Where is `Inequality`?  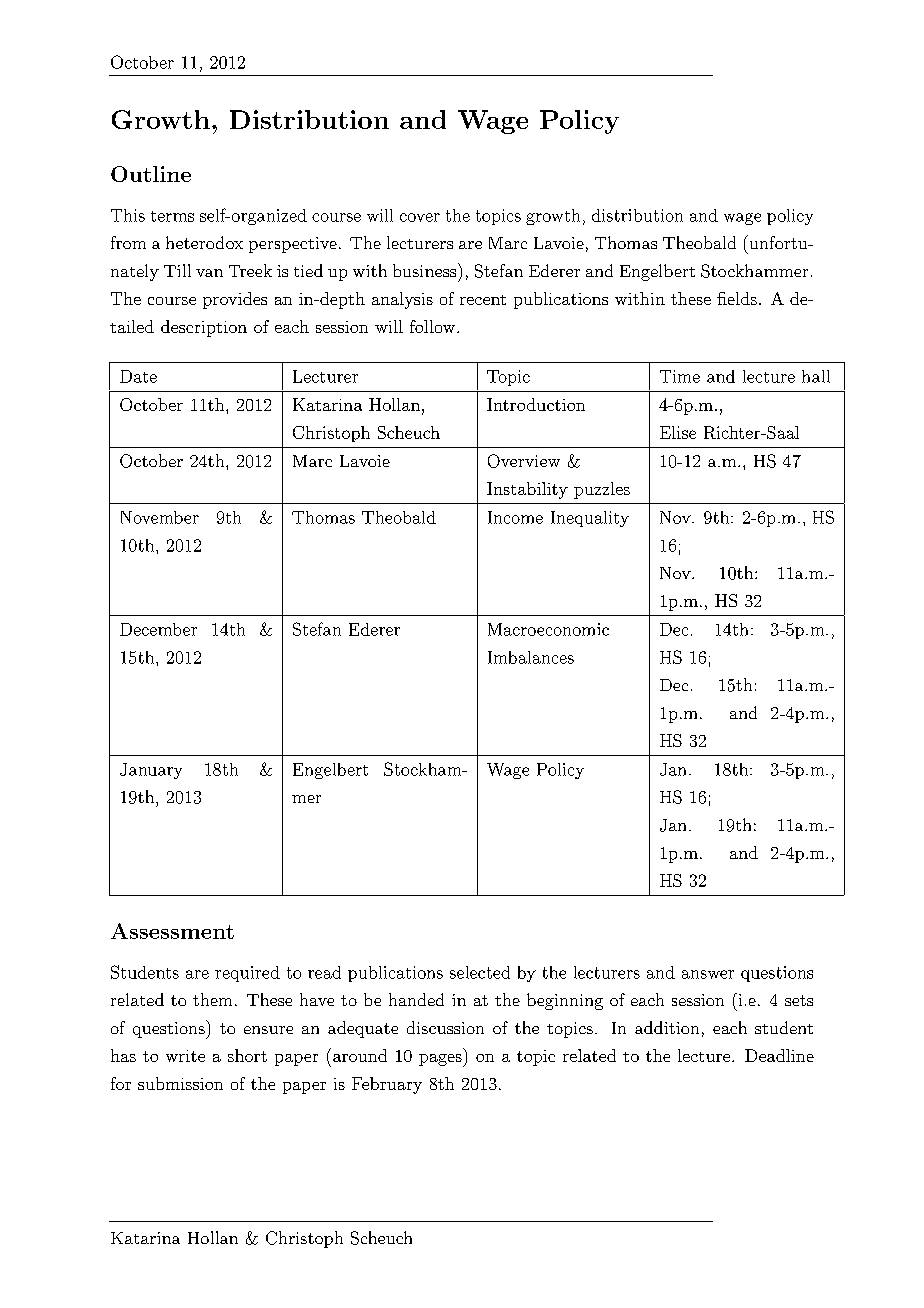
Inequality is located at coordinates (590, 519).
